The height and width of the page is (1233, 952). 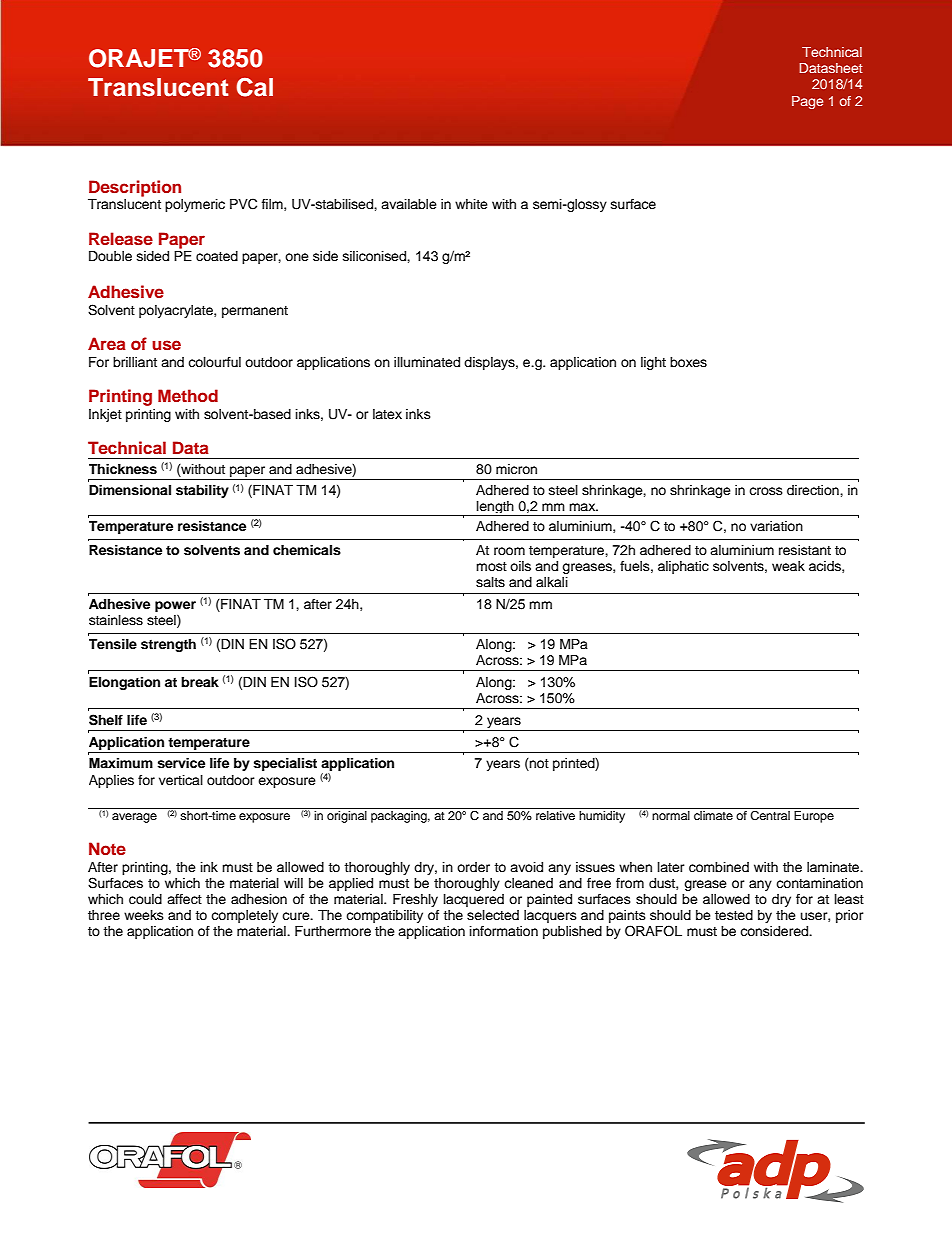 What do you see at coordinates (474, 900) in the page?
I see `lacquered` at bounding box center [474, 900].
